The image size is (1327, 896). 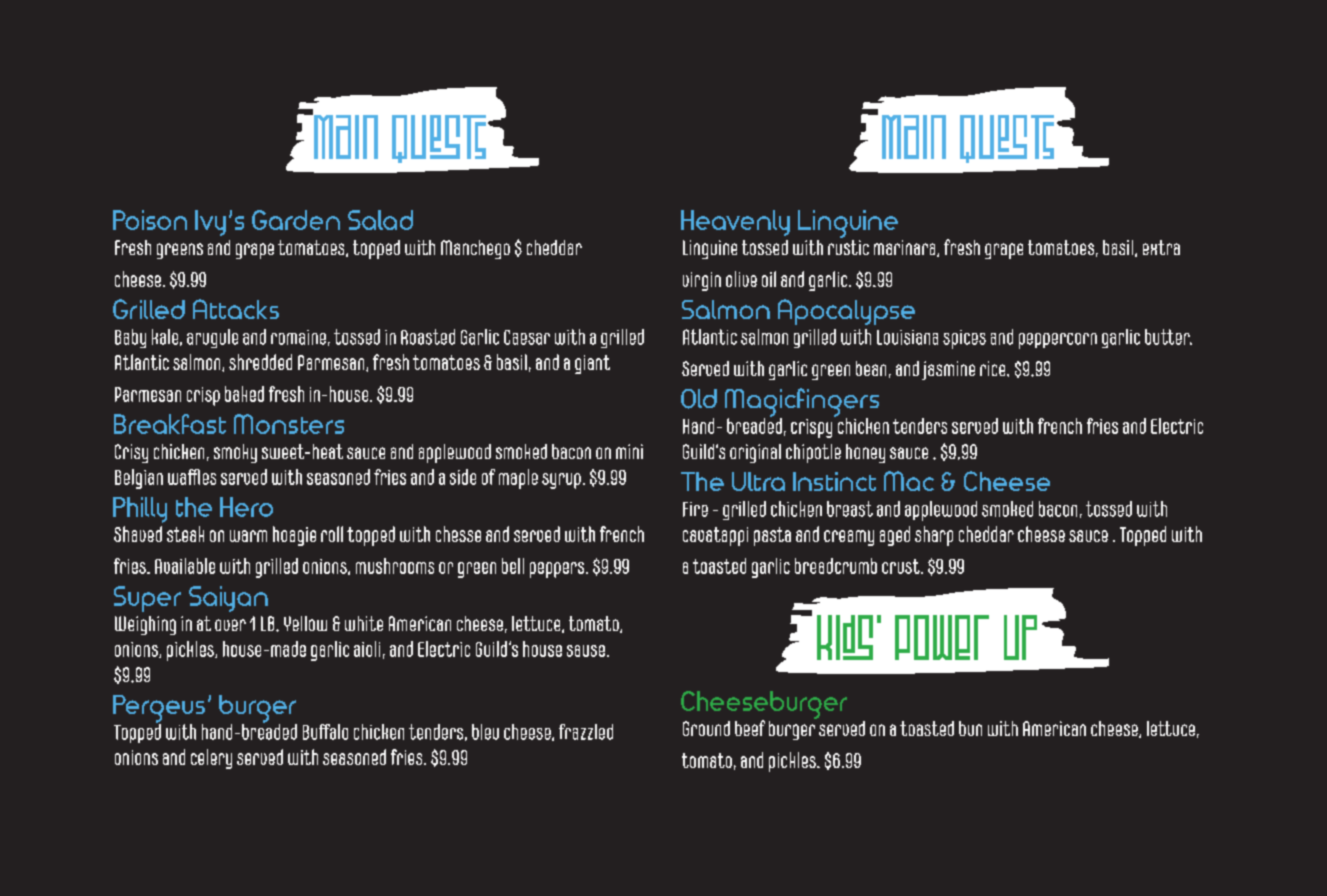 I want to click on Heavenly, so click(x=735, y=223).
